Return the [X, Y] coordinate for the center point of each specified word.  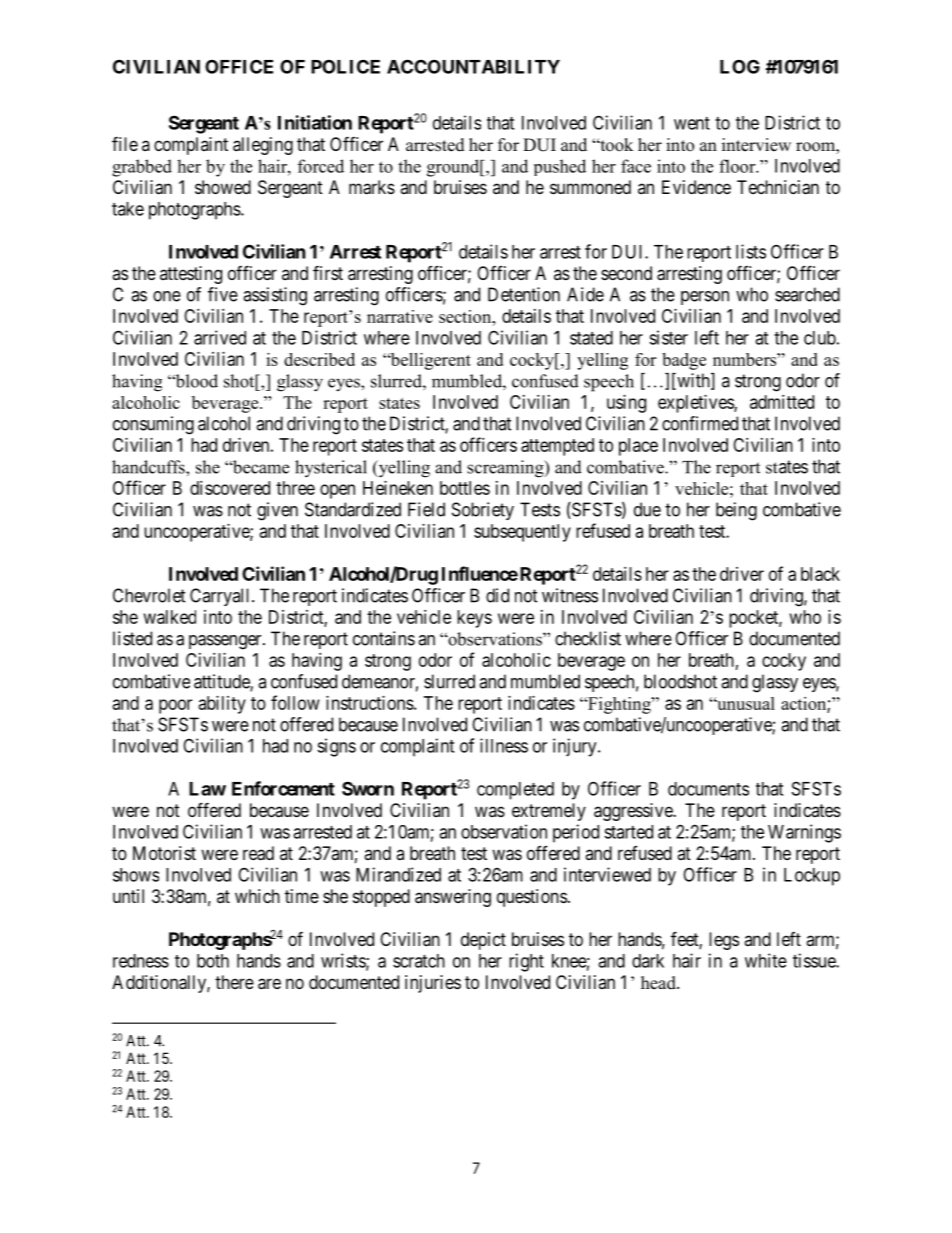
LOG [740, 66]
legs [724, 941]
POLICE [345, 66]
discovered [230, 488]
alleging [263, 146]
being [736, 511]
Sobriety [483, 511]
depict [483, 941]
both [213, 961]
